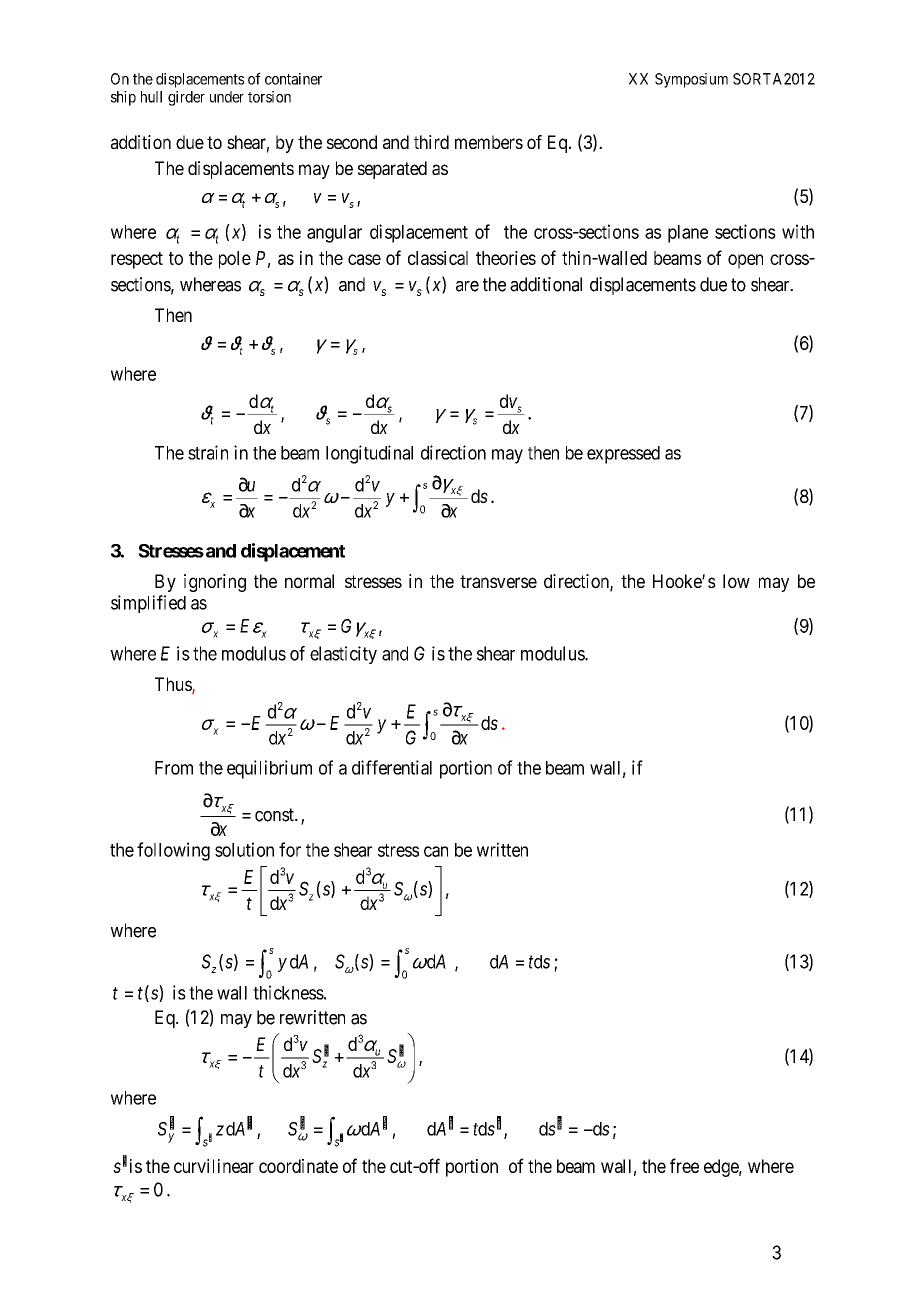 This image has height=1308, width=924. Describe the element at coordinates (186, 98) in the image. I see `girder` at that location.
